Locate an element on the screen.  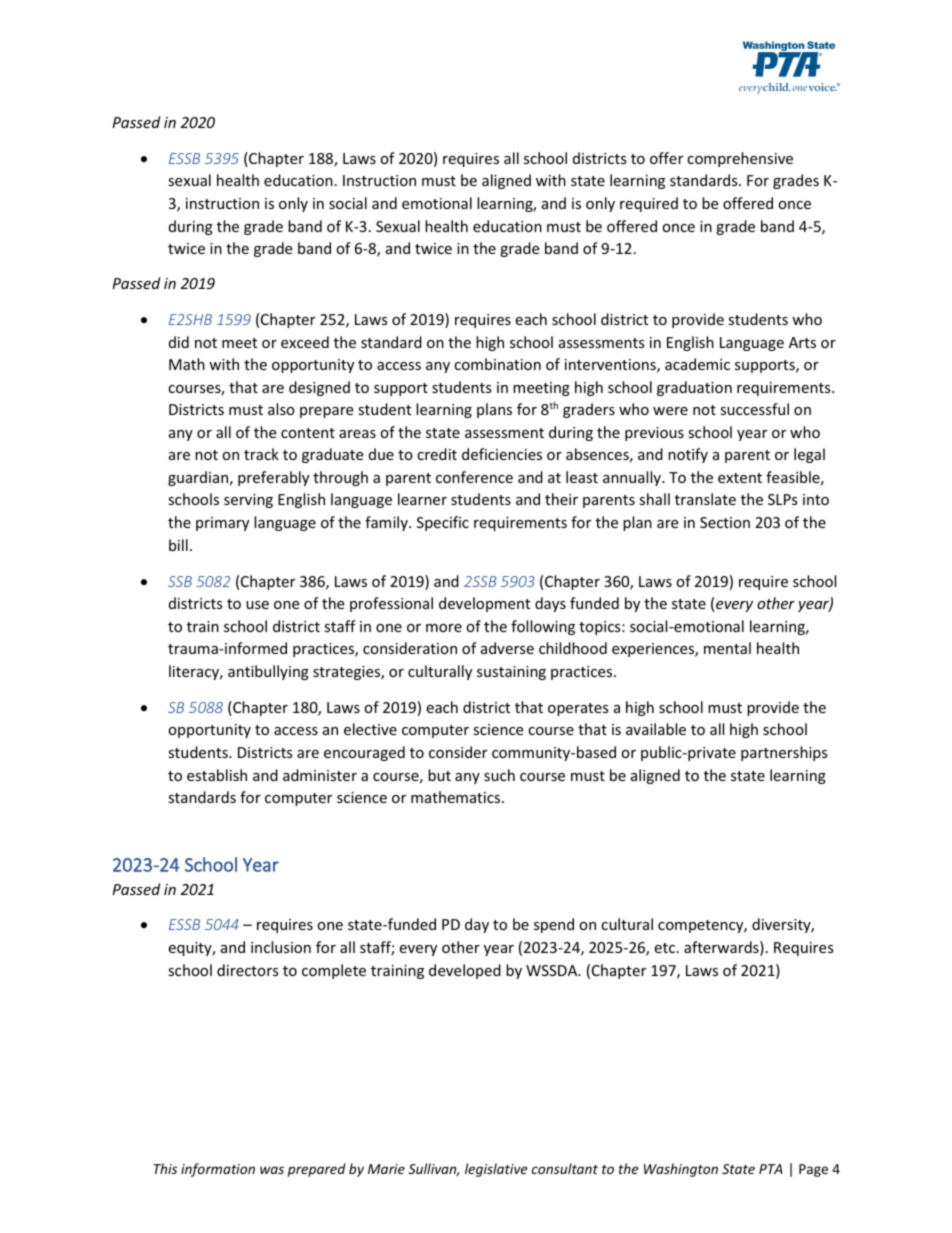
information is located at coordinates (218, 1170).
